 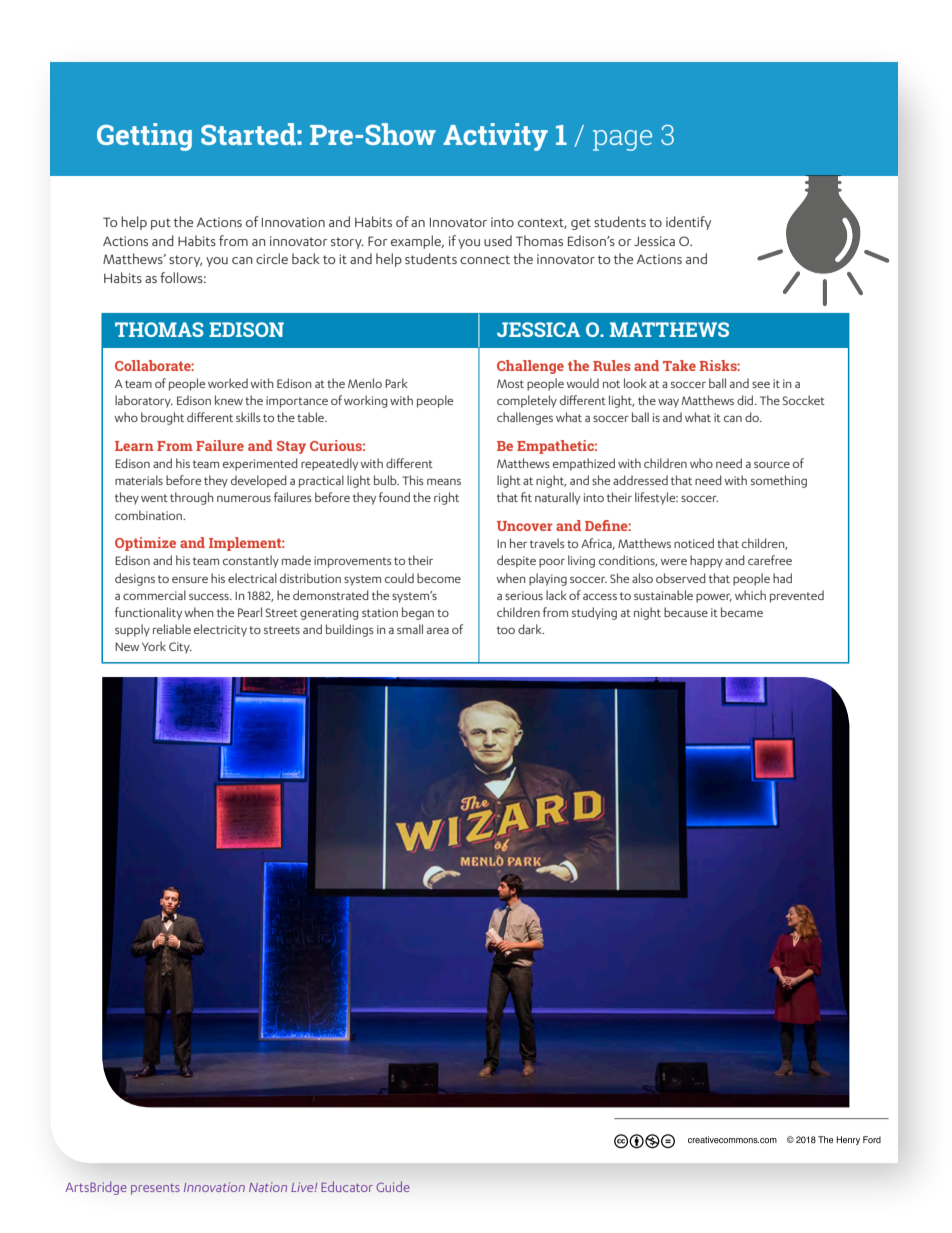 I want to click on Guide, so click(x=393, y=1186).
